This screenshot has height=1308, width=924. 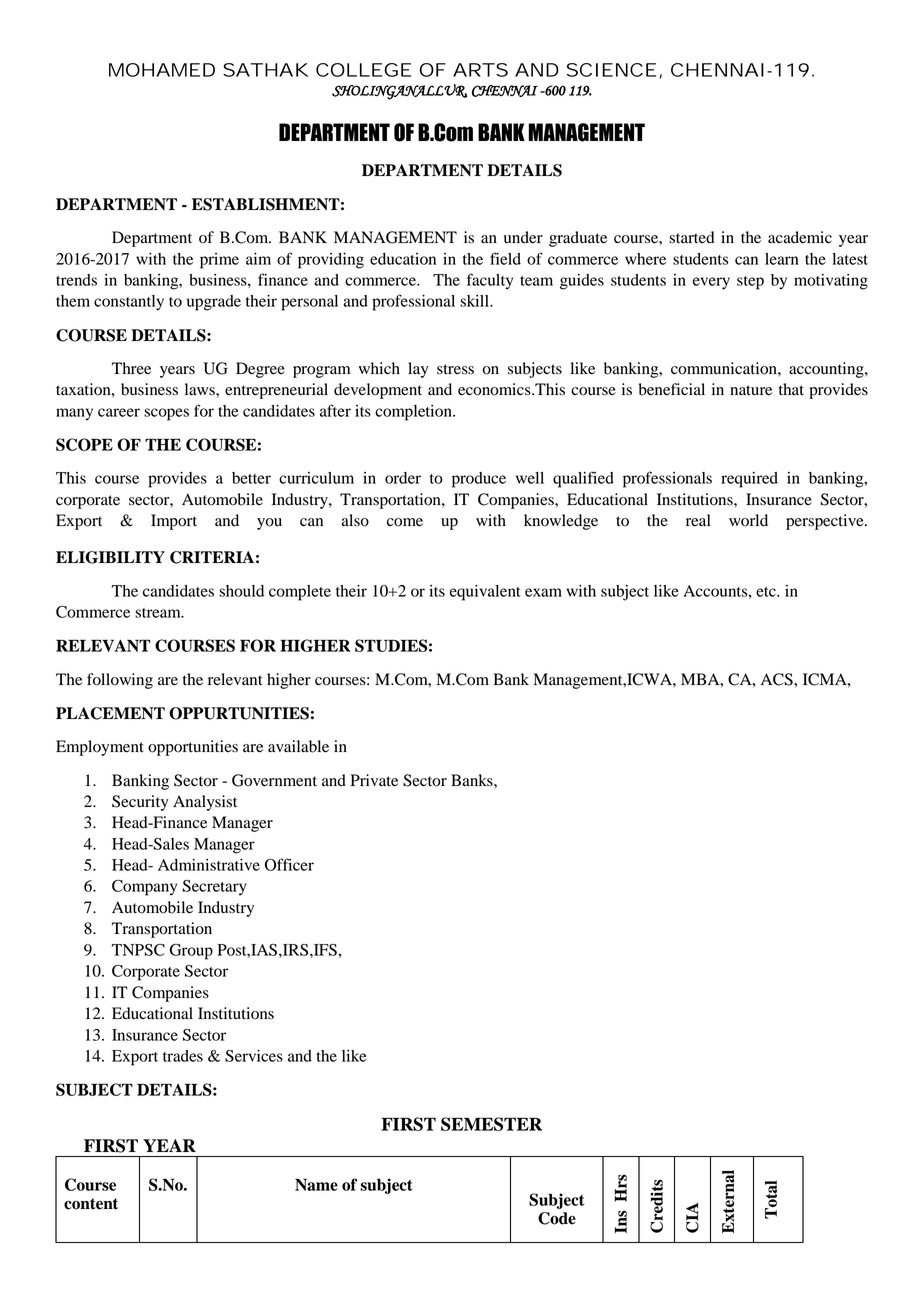 I want to click on SEMESTER, so click(x=491, y=1124).
